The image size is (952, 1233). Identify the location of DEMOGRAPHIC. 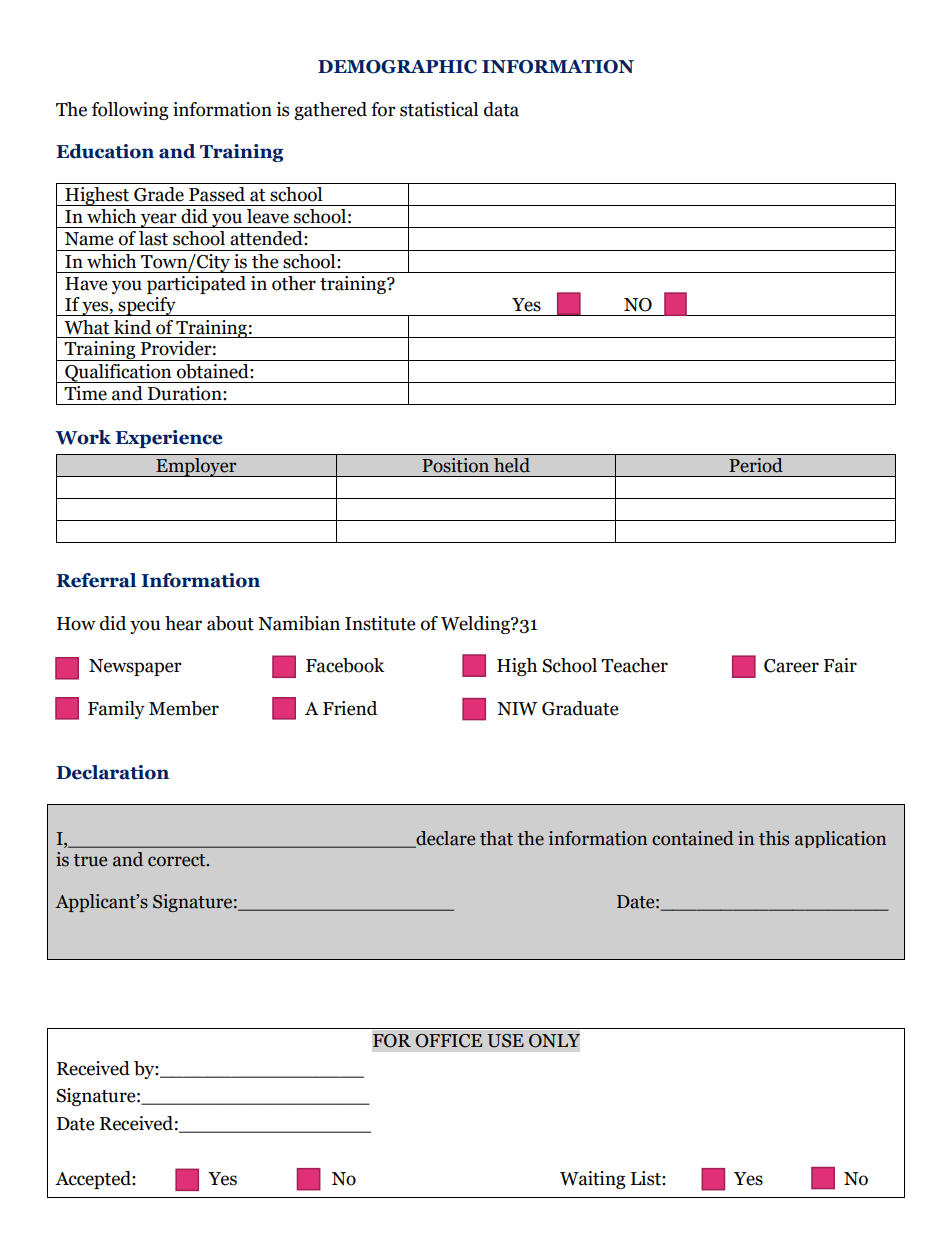
(397, 67).
